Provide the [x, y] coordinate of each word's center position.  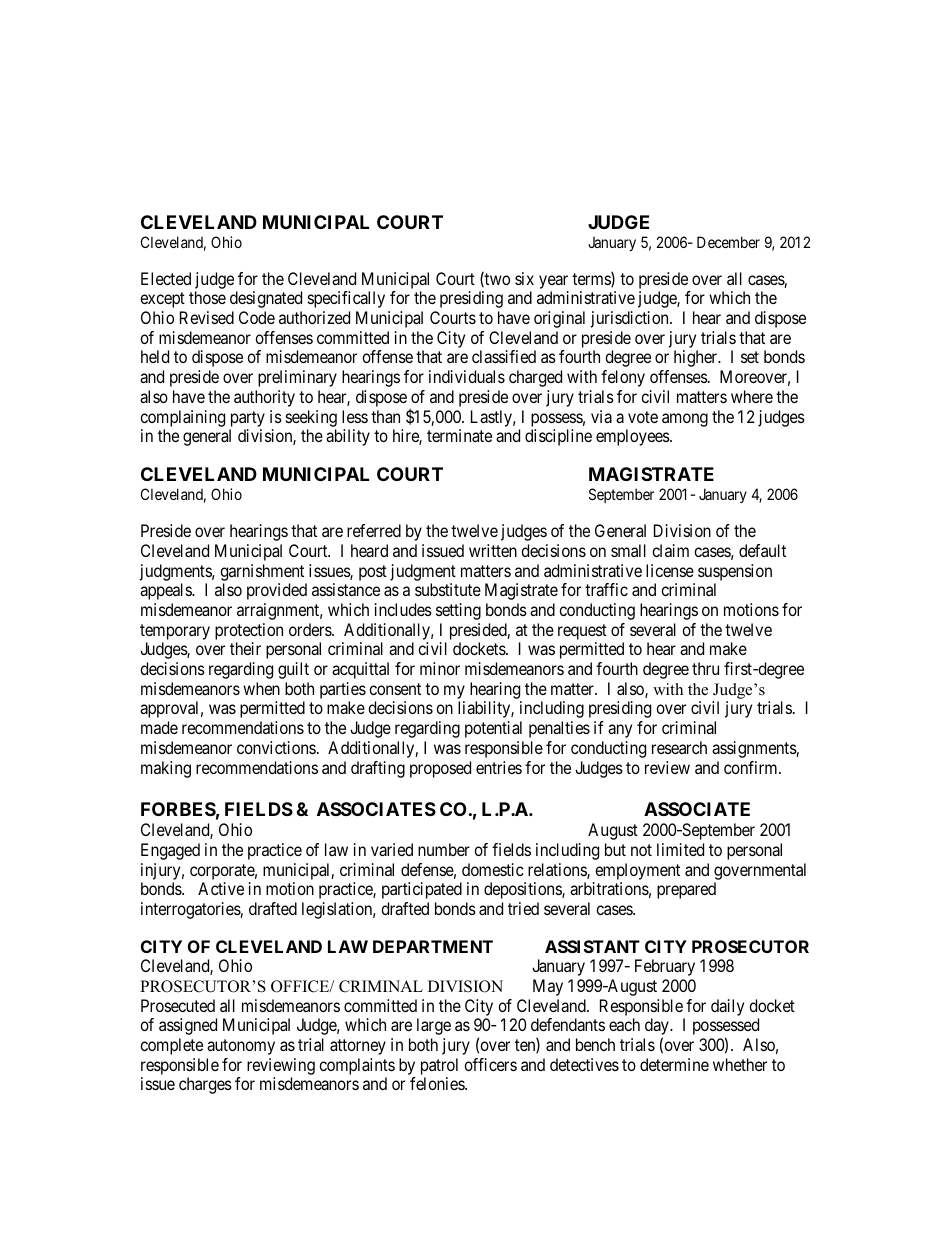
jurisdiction [631, 319]
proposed [440, 769]
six [524, 278]
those [207, 297]
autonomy [241, 1047]
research [679, 747]
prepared [686, 890]
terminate [459, 435]
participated [422, 890]
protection [249, 631]
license [670, 570]
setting [458, 611]
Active [221, 888]
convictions [276, 747]
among [685, 420]
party [248, 419]
